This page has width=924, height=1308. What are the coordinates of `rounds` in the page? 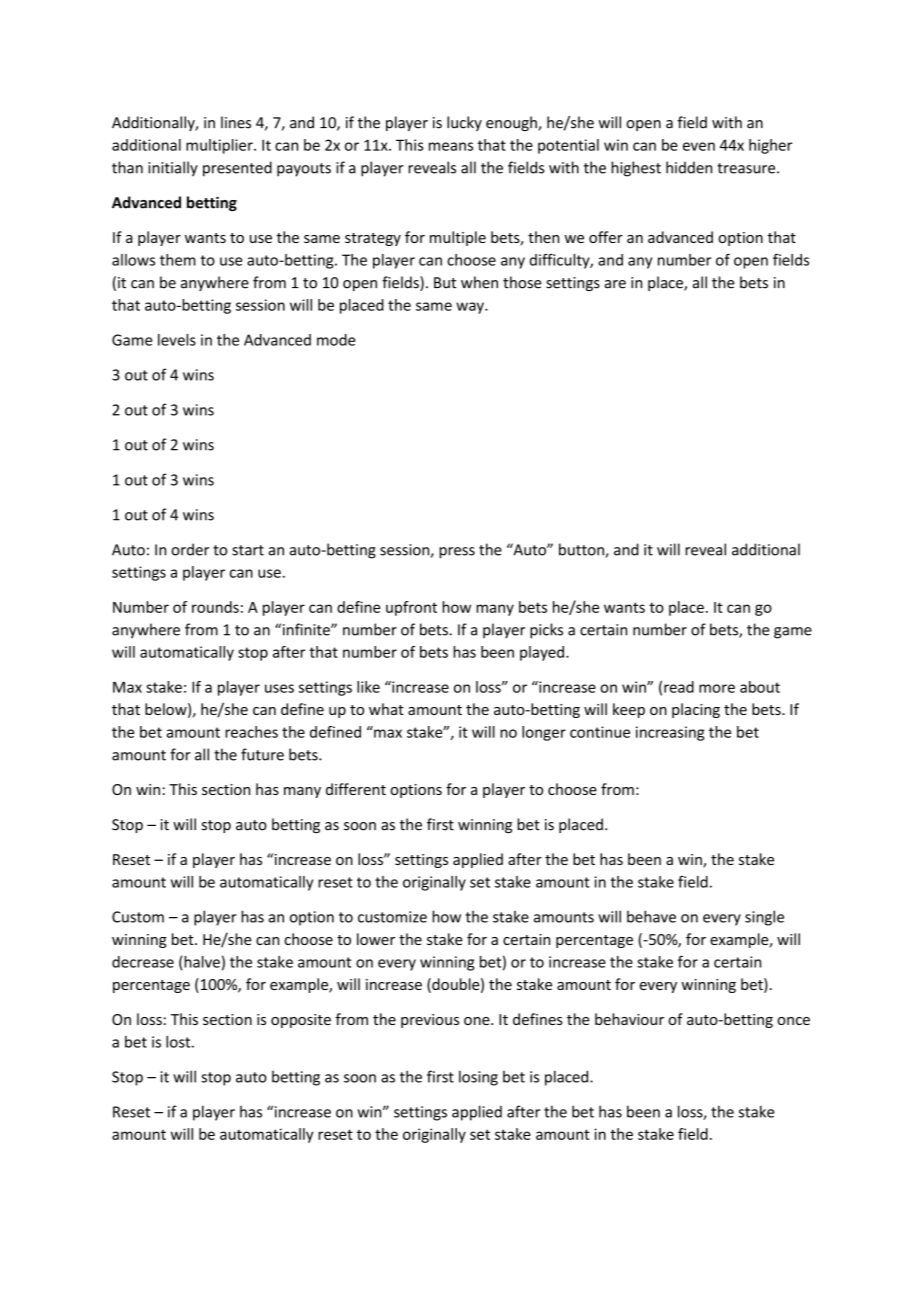 It's located at (215, 607).
